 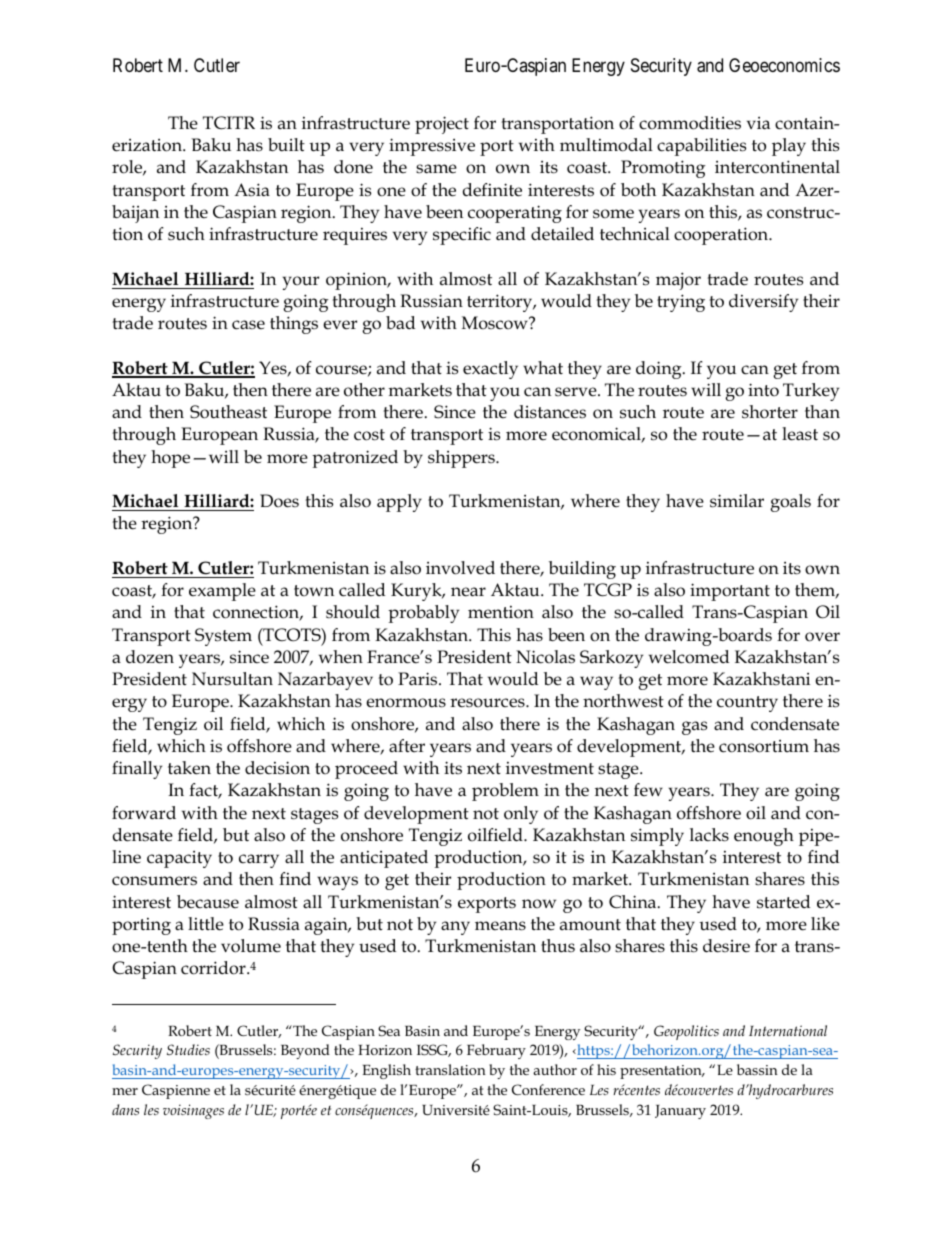 What do you see at coordinates (188, 1049) in the document?
I see `Studies` at bounding box center [188, 1049].
